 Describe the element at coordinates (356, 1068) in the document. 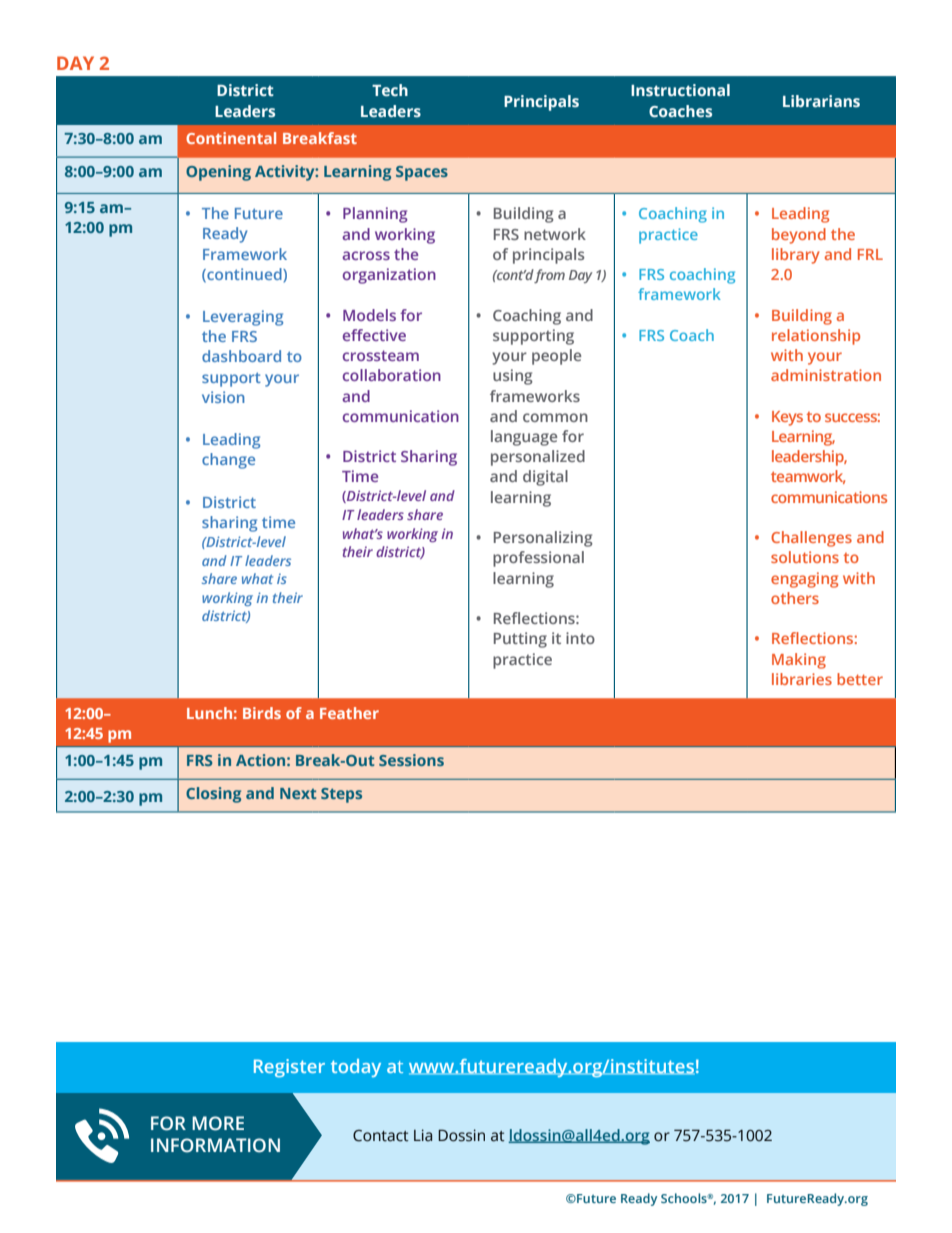

I see `today` at that location.
